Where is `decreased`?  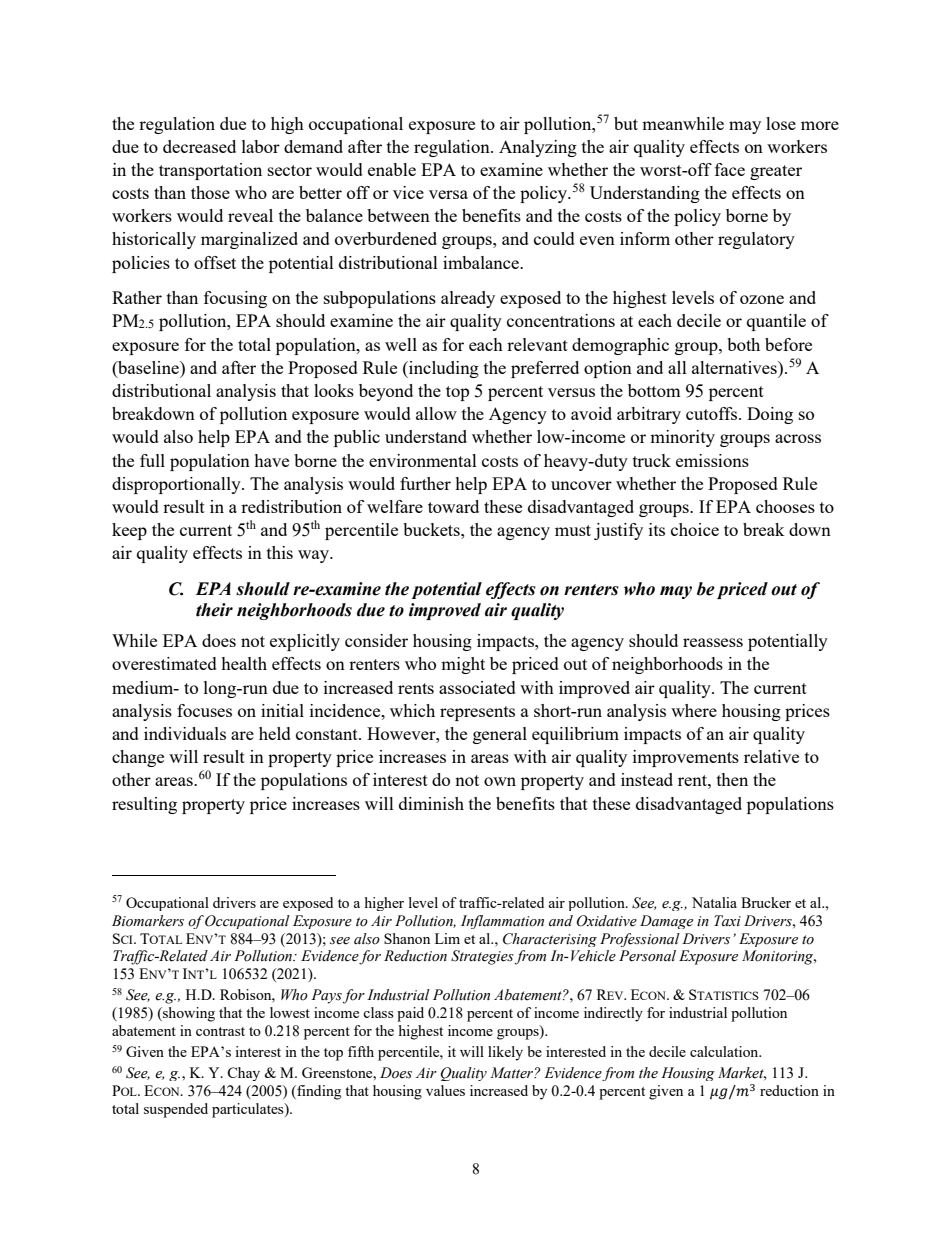 decreased is located at coordinates (199, 146).
